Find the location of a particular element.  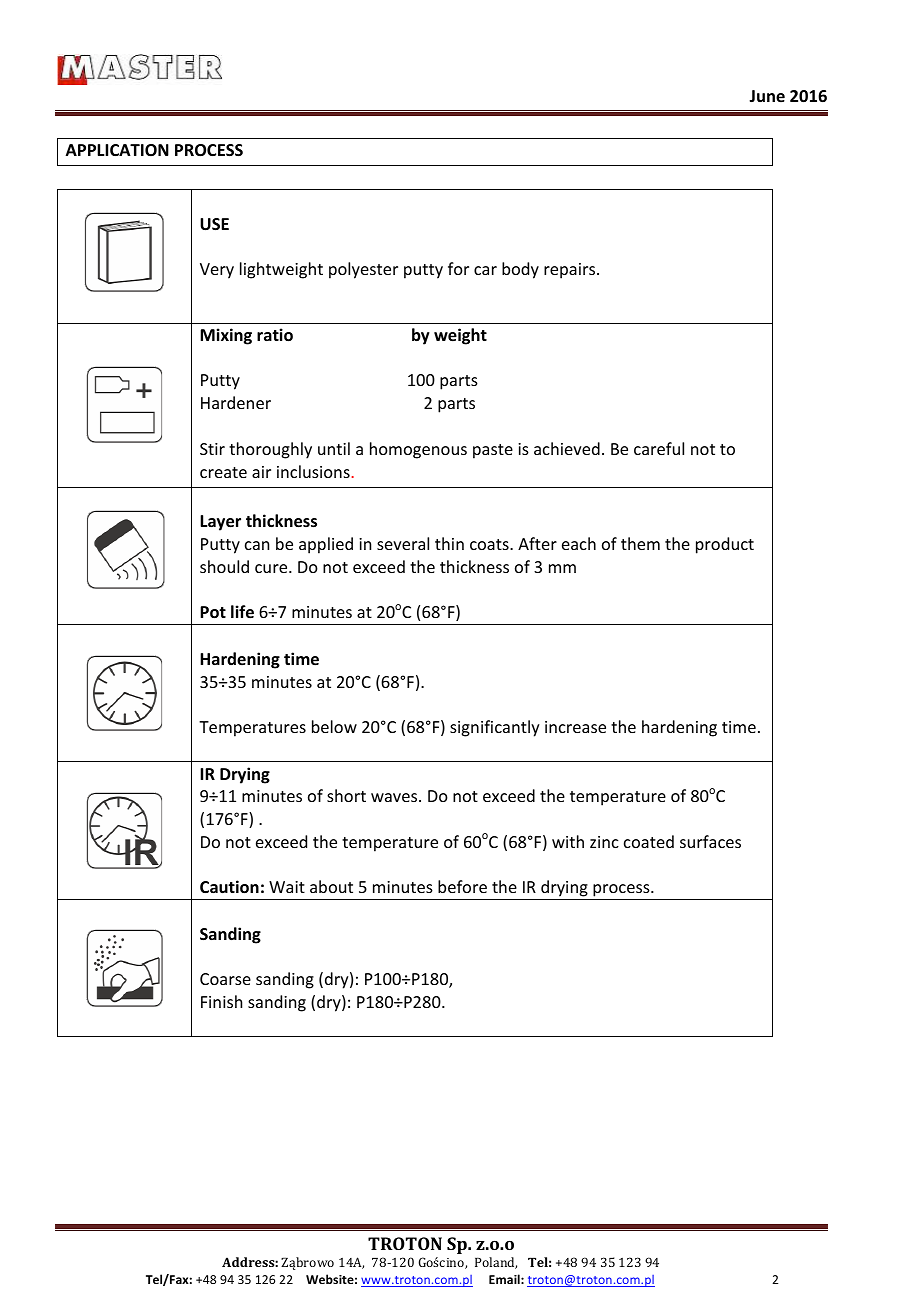

Poland is located at coordinates (496, 1263).
